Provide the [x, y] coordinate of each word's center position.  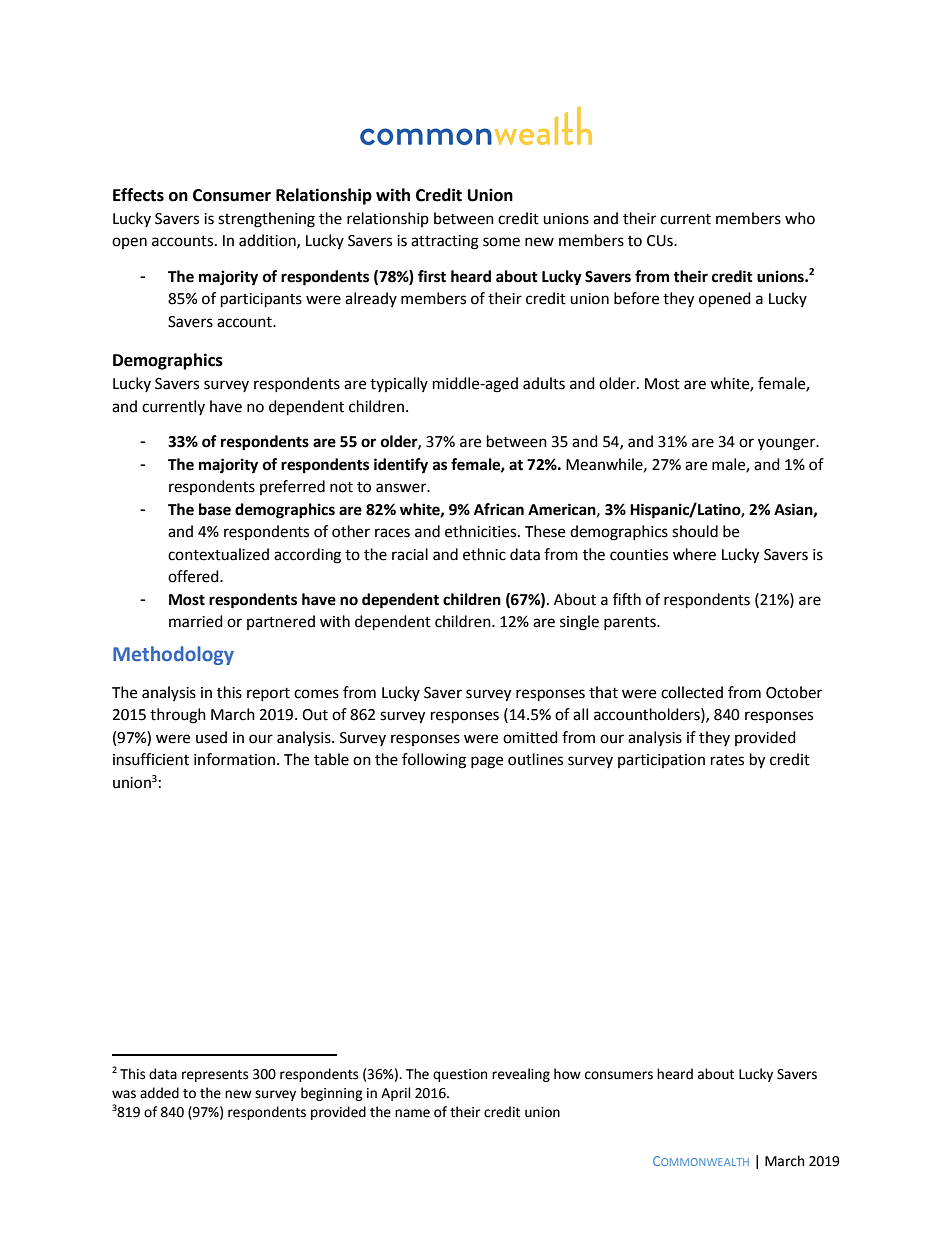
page [487, 762]
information [234, 759]
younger [788, 444]
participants [261, 300]
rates [727, 760]
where [694, 554]
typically [399, 384]
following [434, 761]
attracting [445, 242]
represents [215, 1076]
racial [410, 554]
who [800, 218]
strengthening [266, 220]
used [211, 737]
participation [661, 761]
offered [194, 576]
